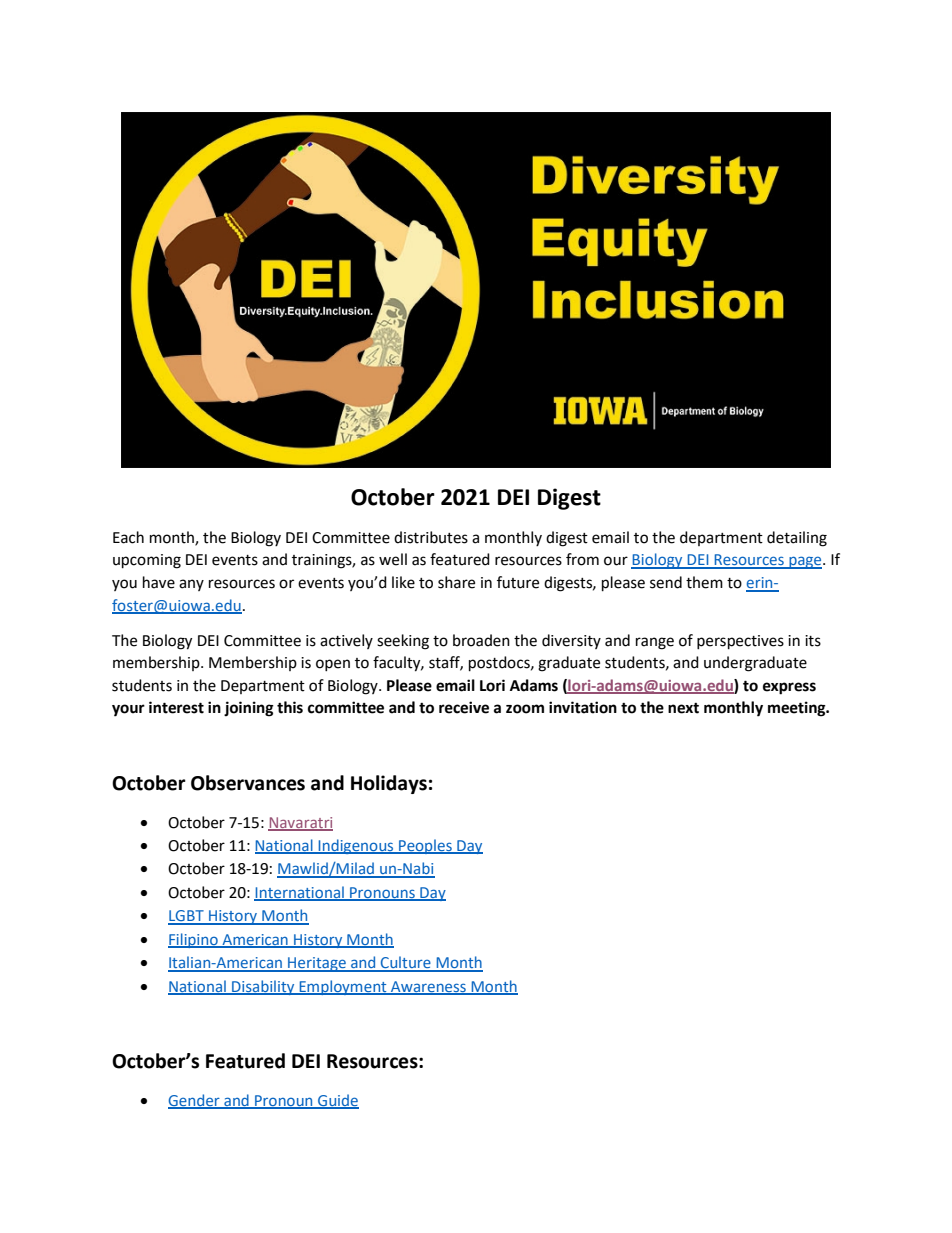  Describe the element at coordinates (337, 1101) in the document. I see `Guide` at that location.
